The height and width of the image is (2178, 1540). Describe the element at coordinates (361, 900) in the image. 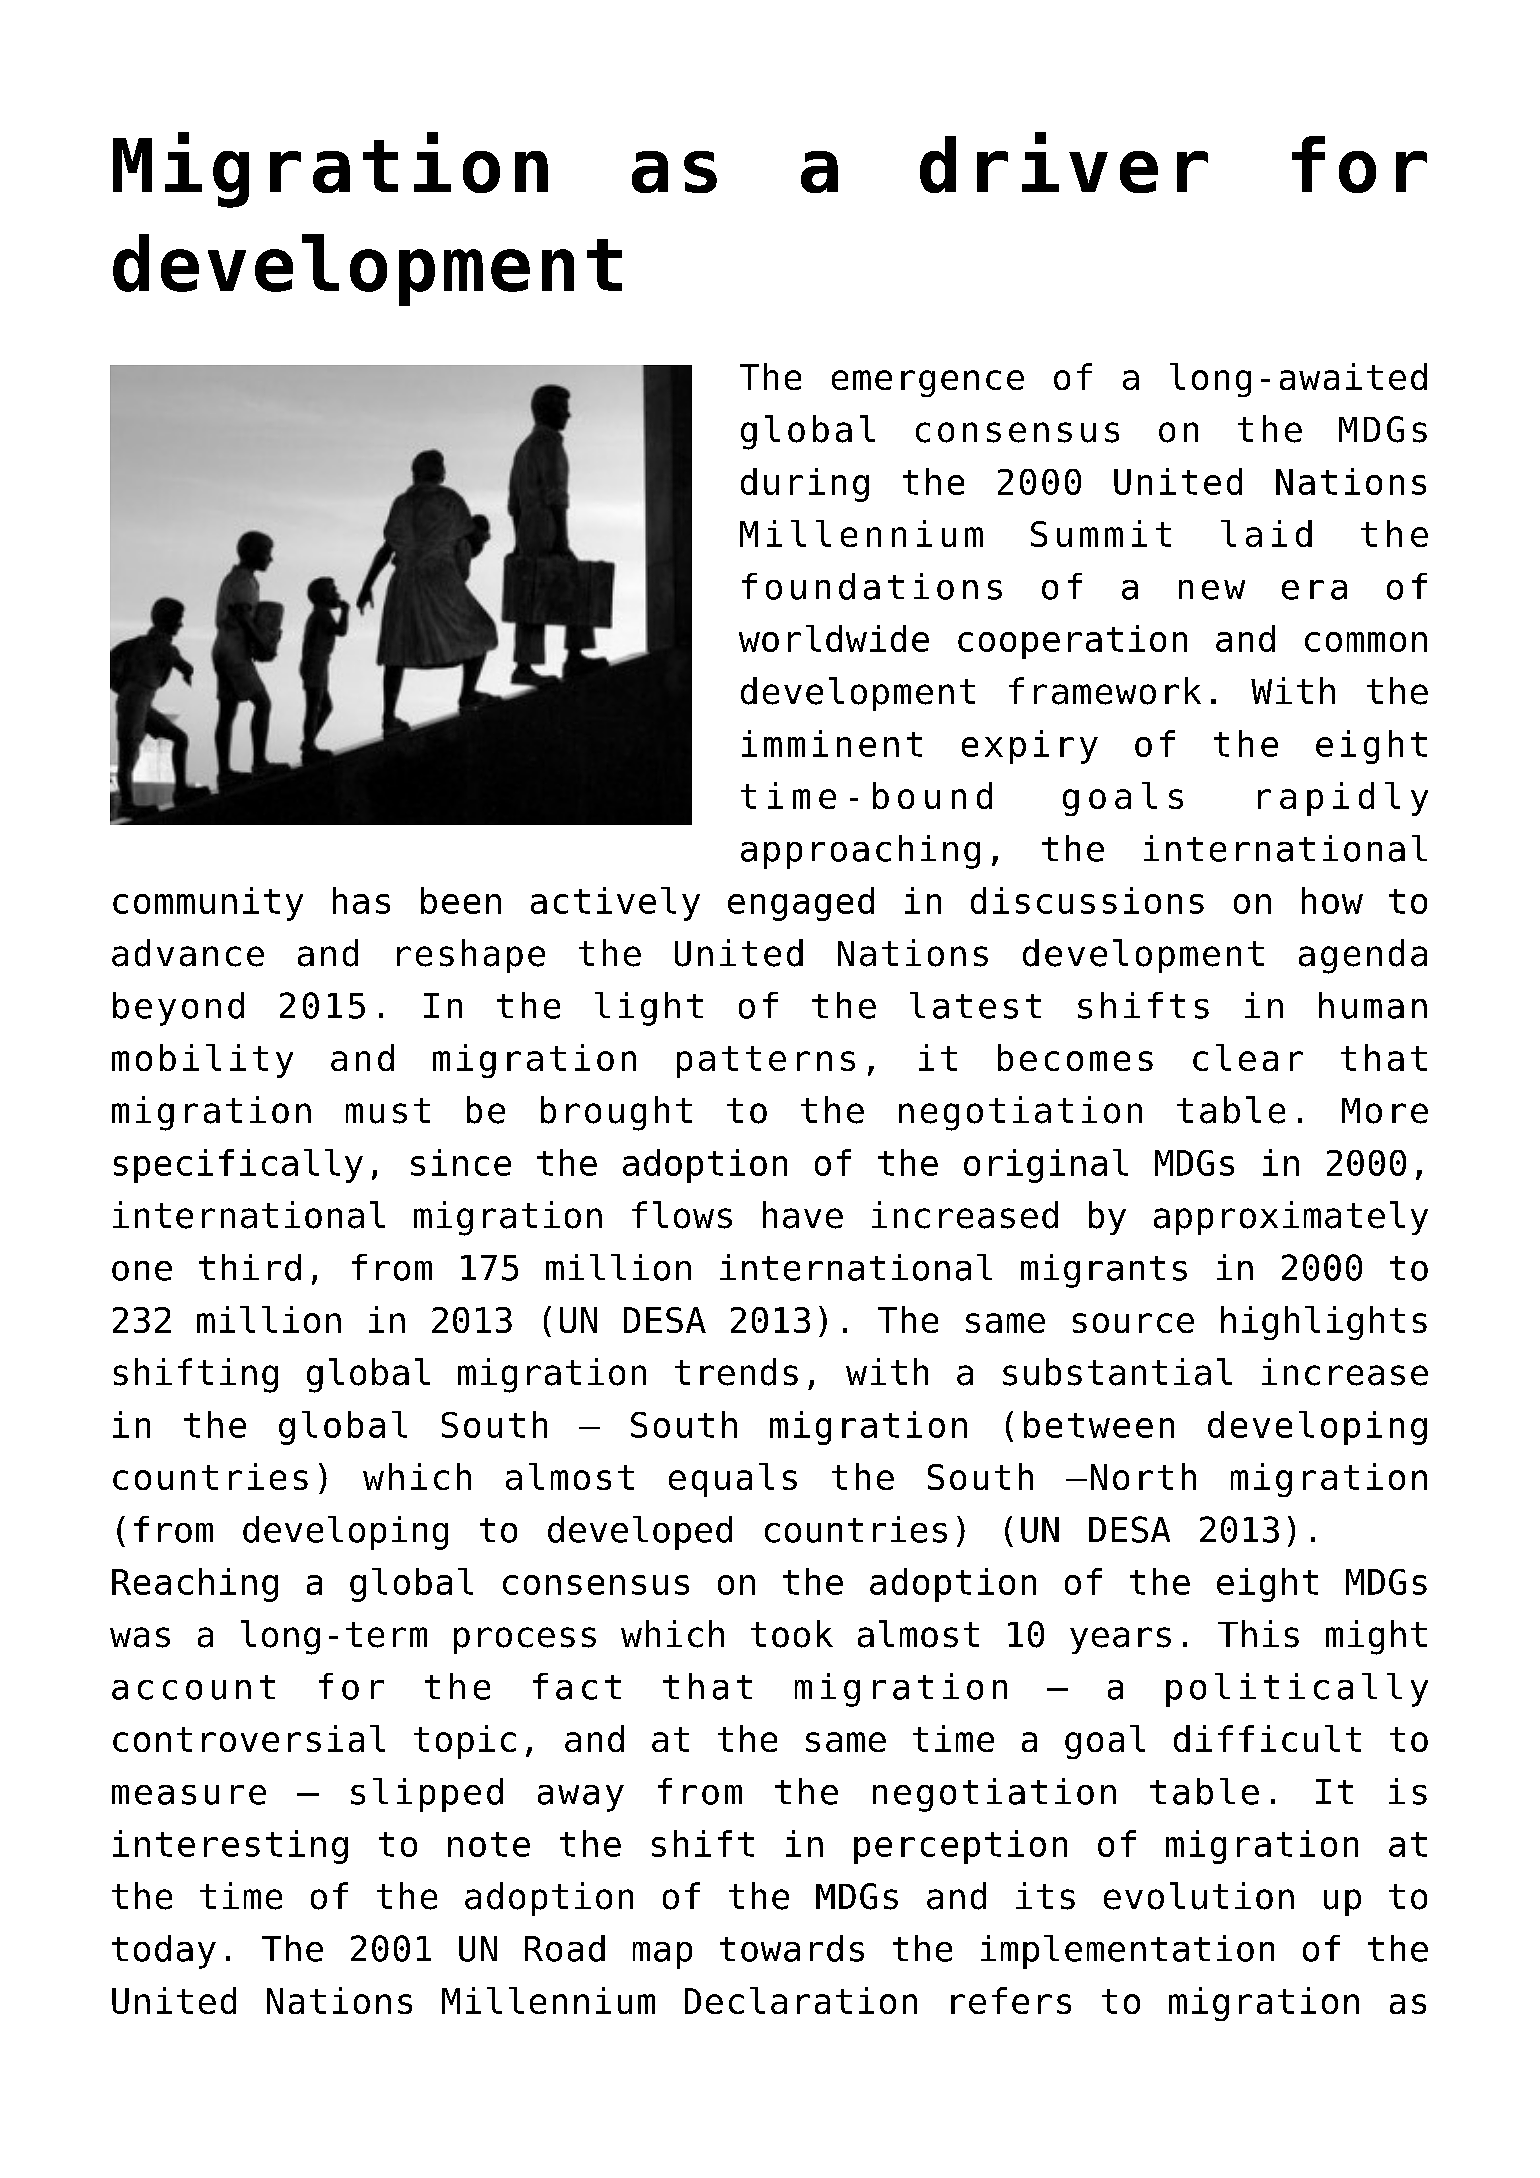

I see `has` at that location.
